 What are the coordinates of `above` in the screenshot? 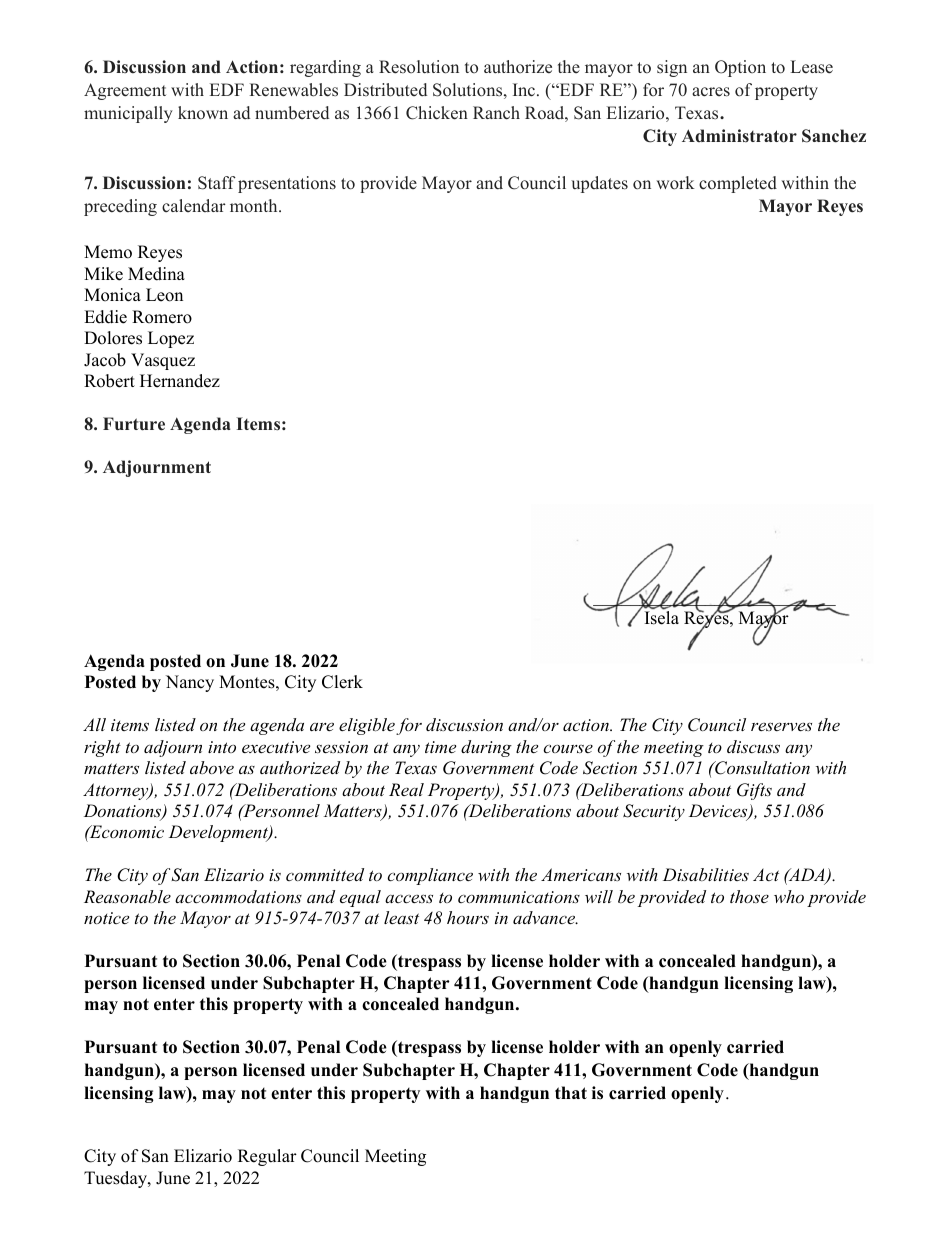 It's located at (212, 767).
